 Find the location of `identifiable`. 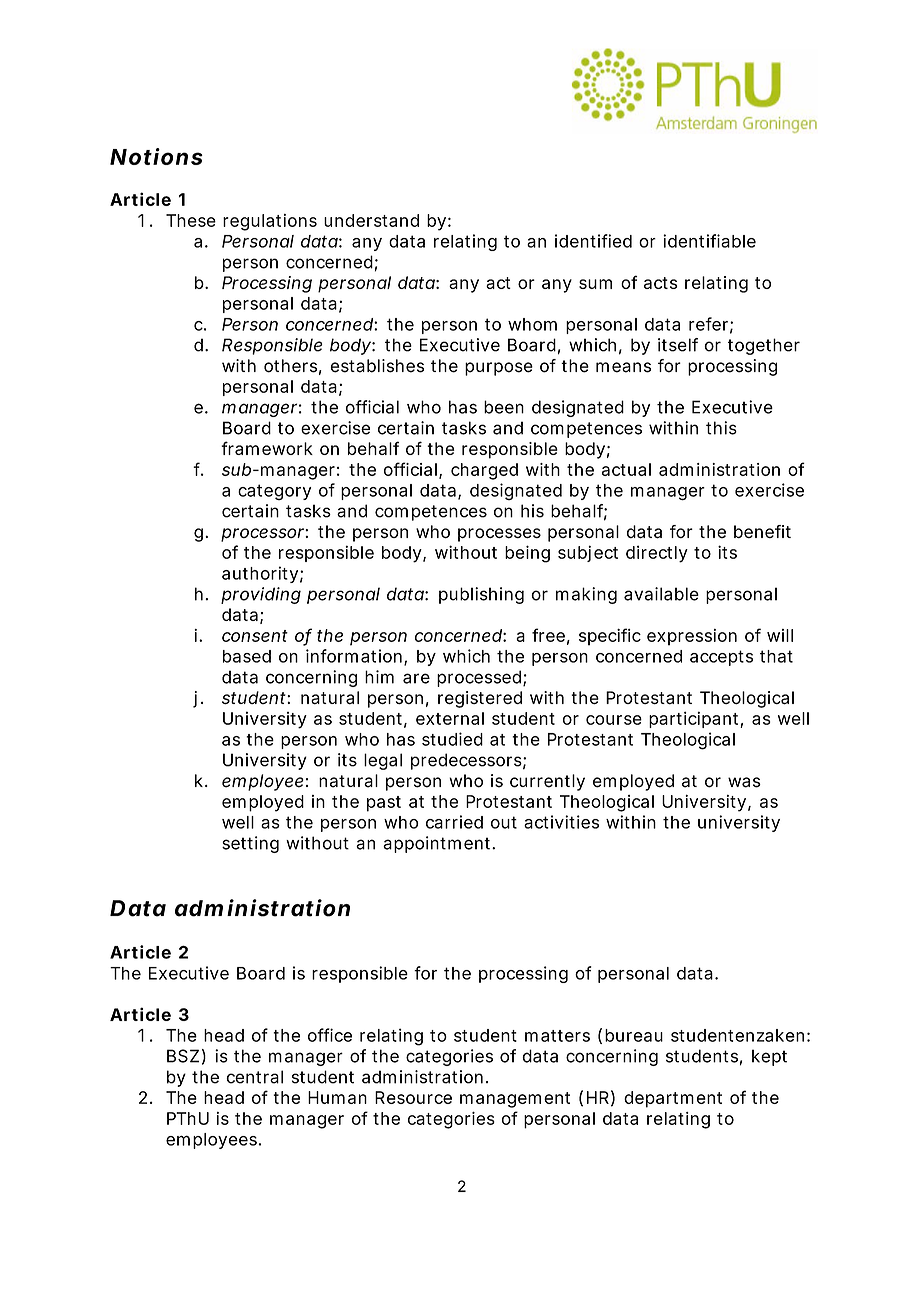

identifiable is located at coordinates (709, 241).
